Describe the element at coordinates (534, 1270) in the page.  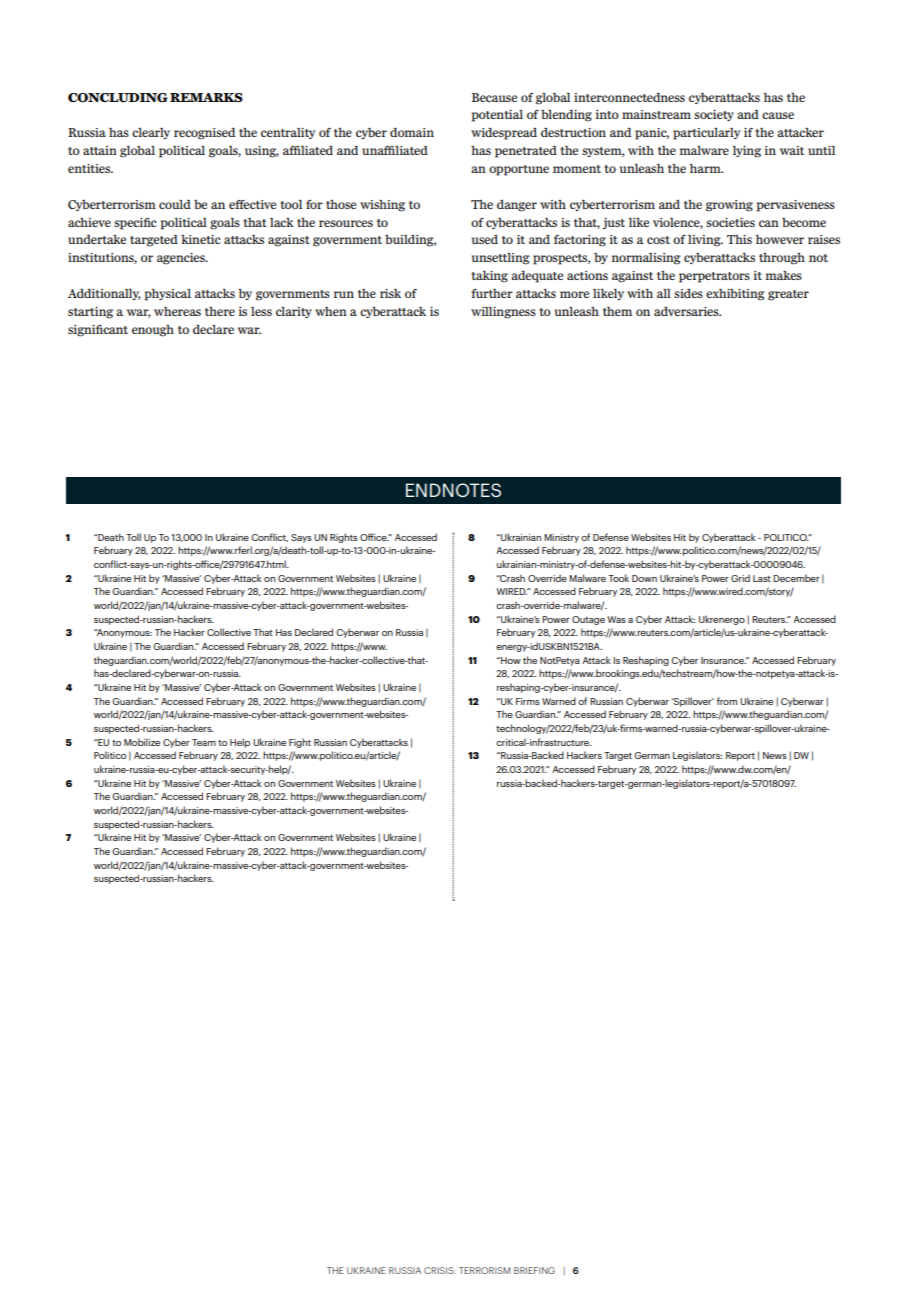
I see `BRIEFING` at that location.
